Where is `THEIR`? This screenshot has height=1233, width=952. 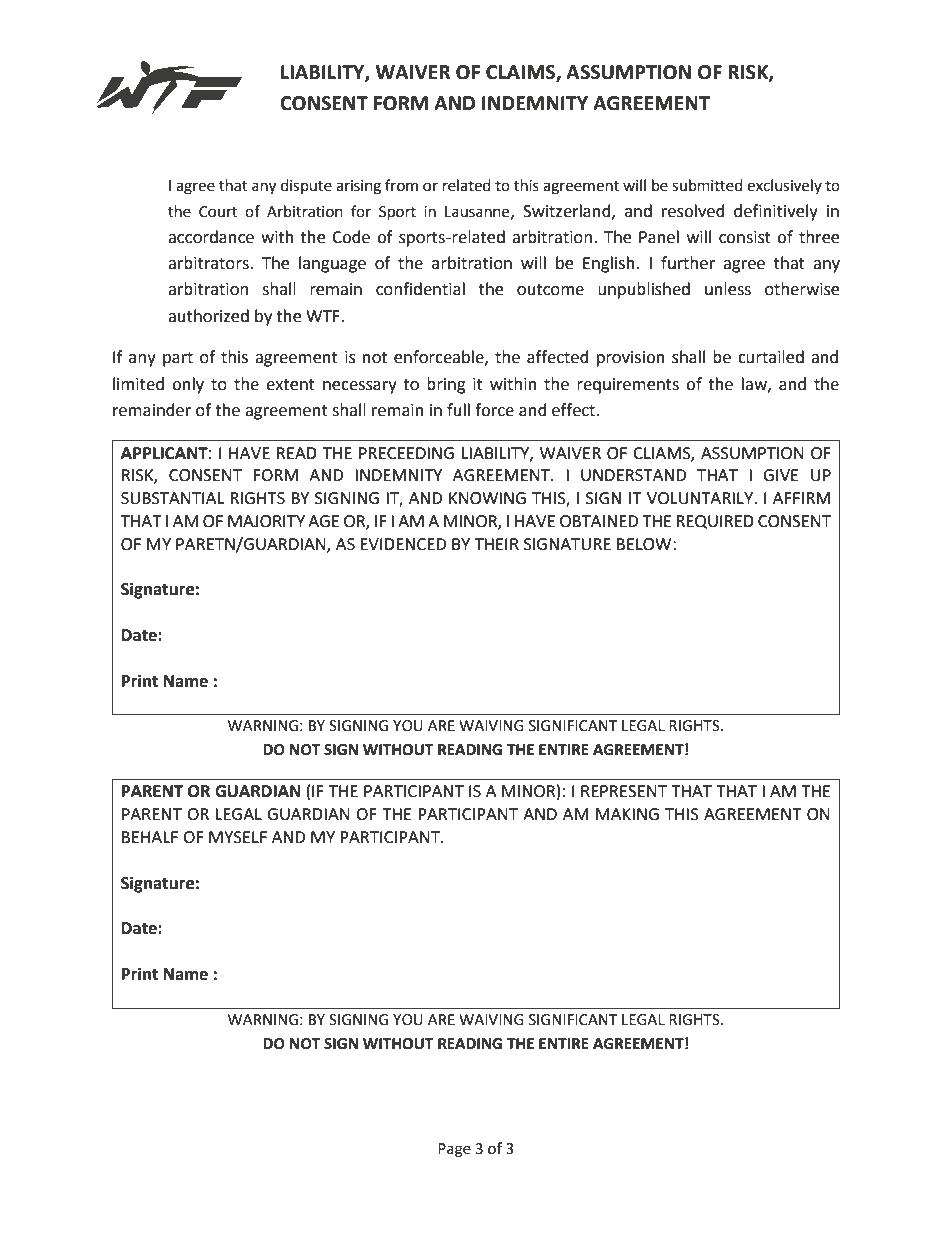
THEIR is located at coordinates (497, 544).
